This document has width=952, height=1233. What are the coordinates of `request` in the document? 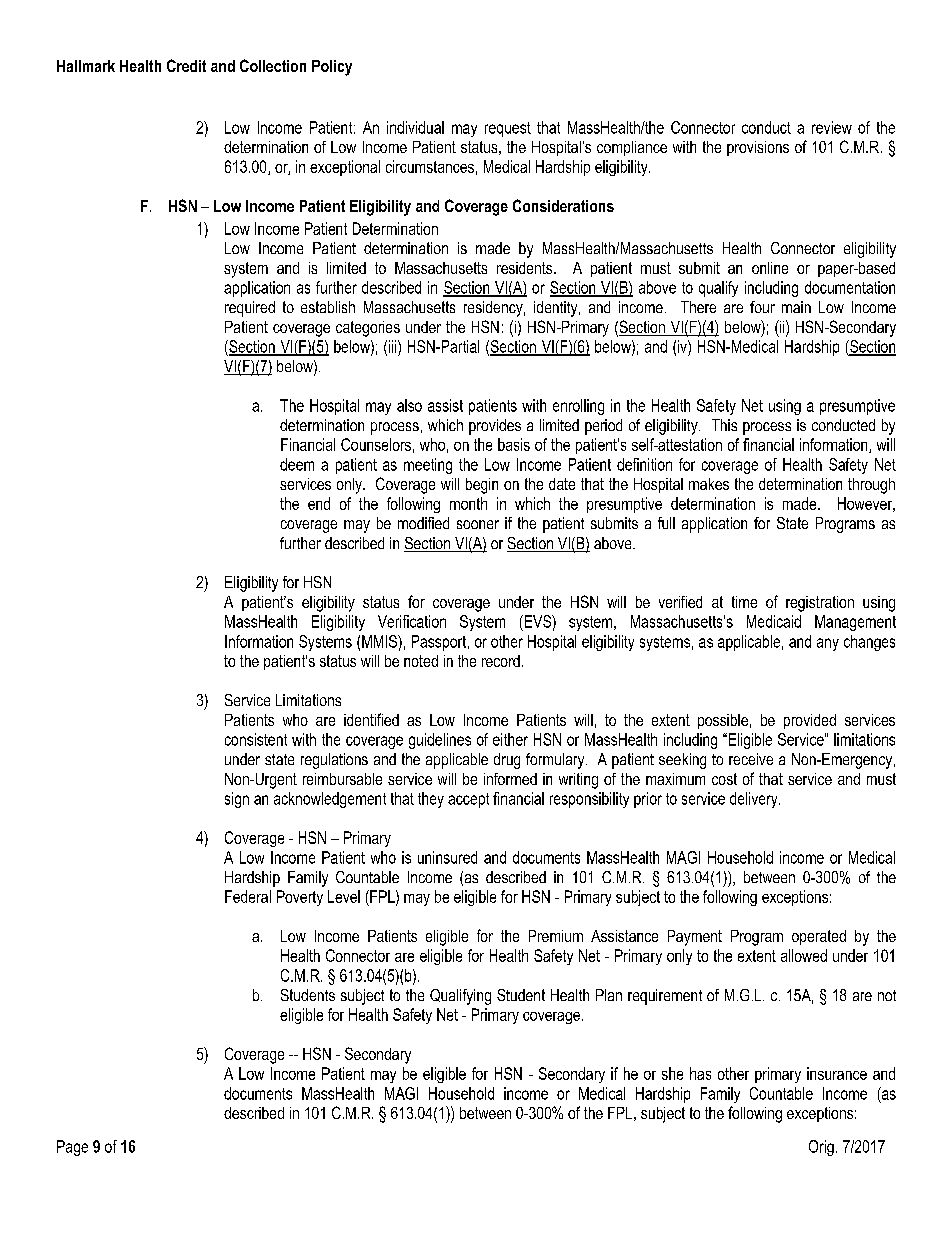 It's located at (508, 129).
